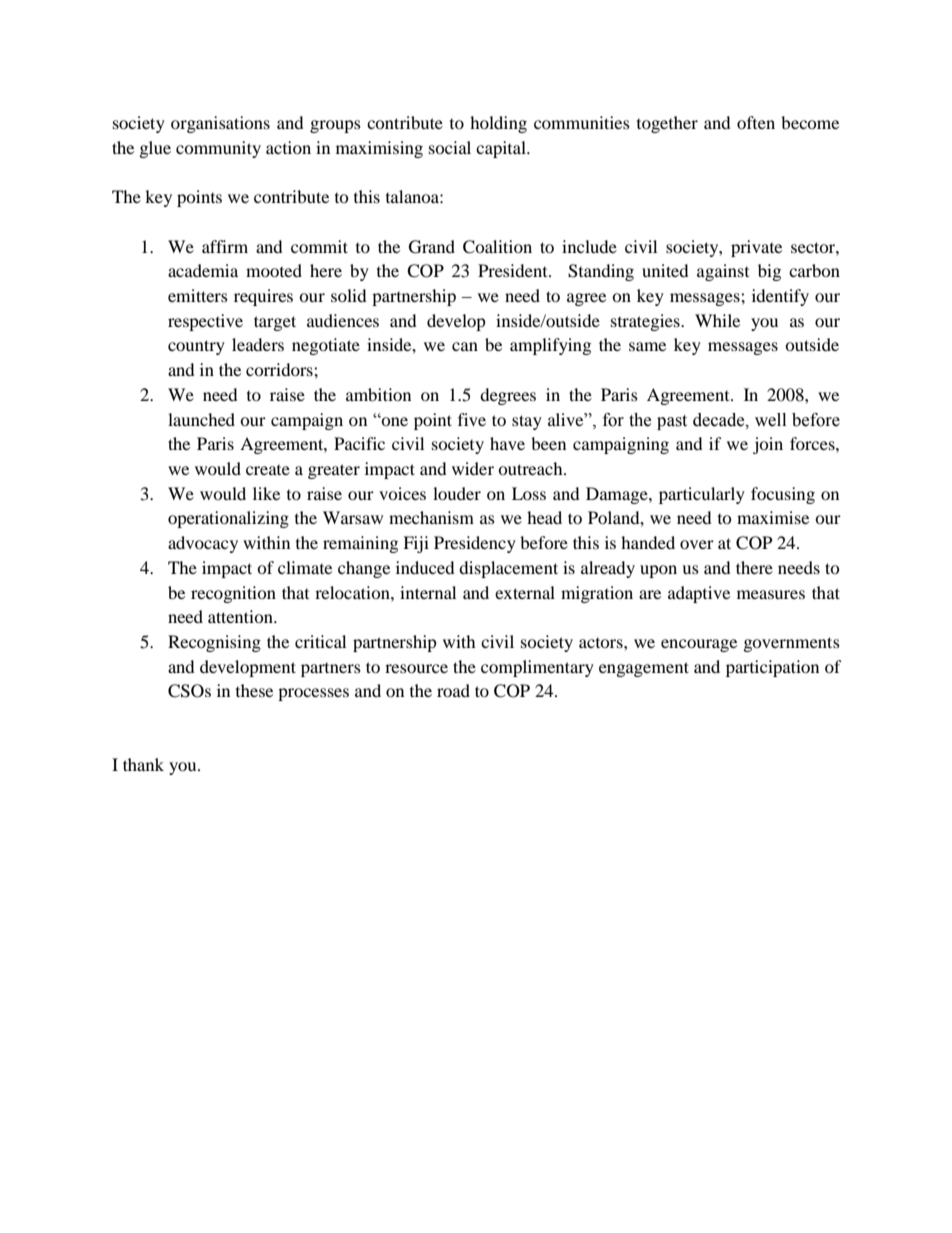  Describe the element at coordinates (723, 272) in the image. I see `against` at that location.
